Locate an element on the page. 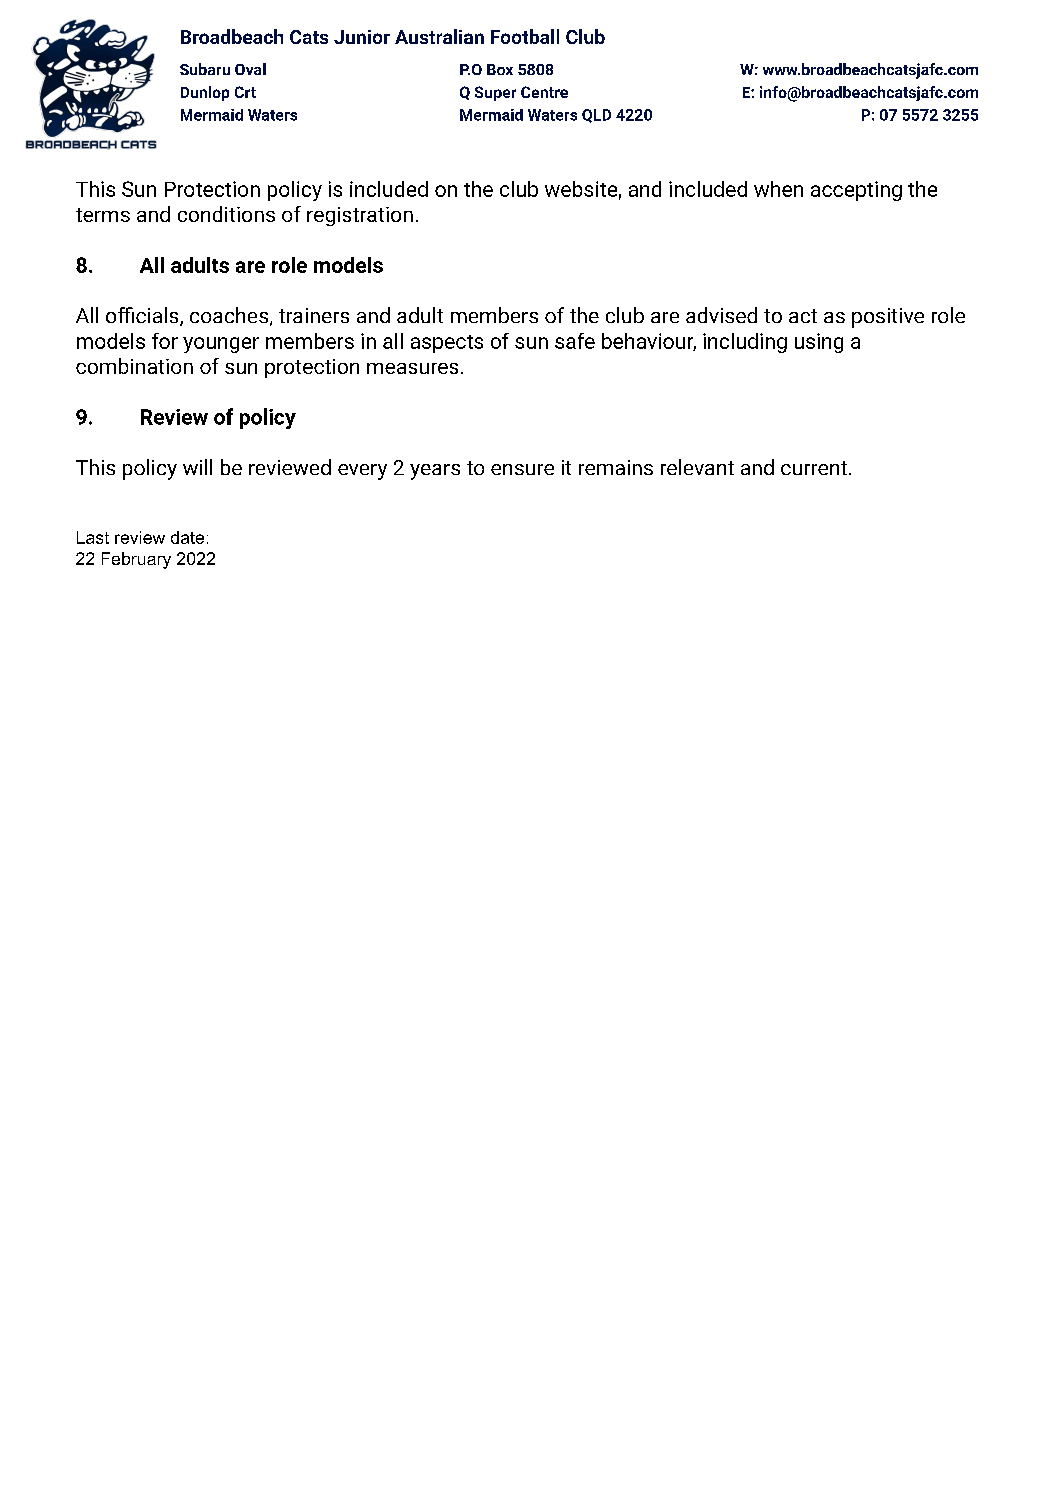 The image size is (1059, 1496). date is located at coordinates (187, 537).
